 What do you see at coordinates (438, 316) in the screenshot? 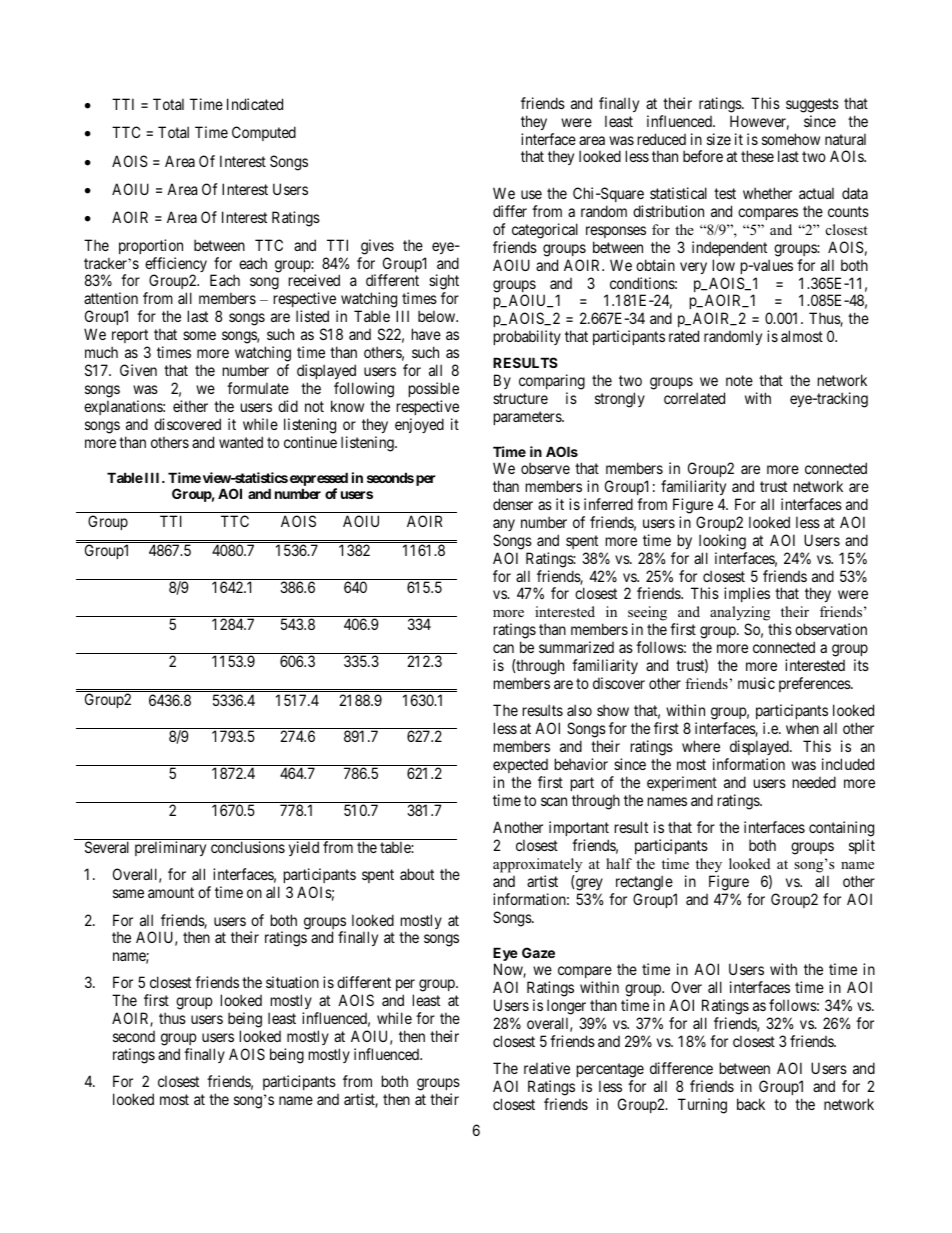
I see `below` at bounding box center [438, 316].
